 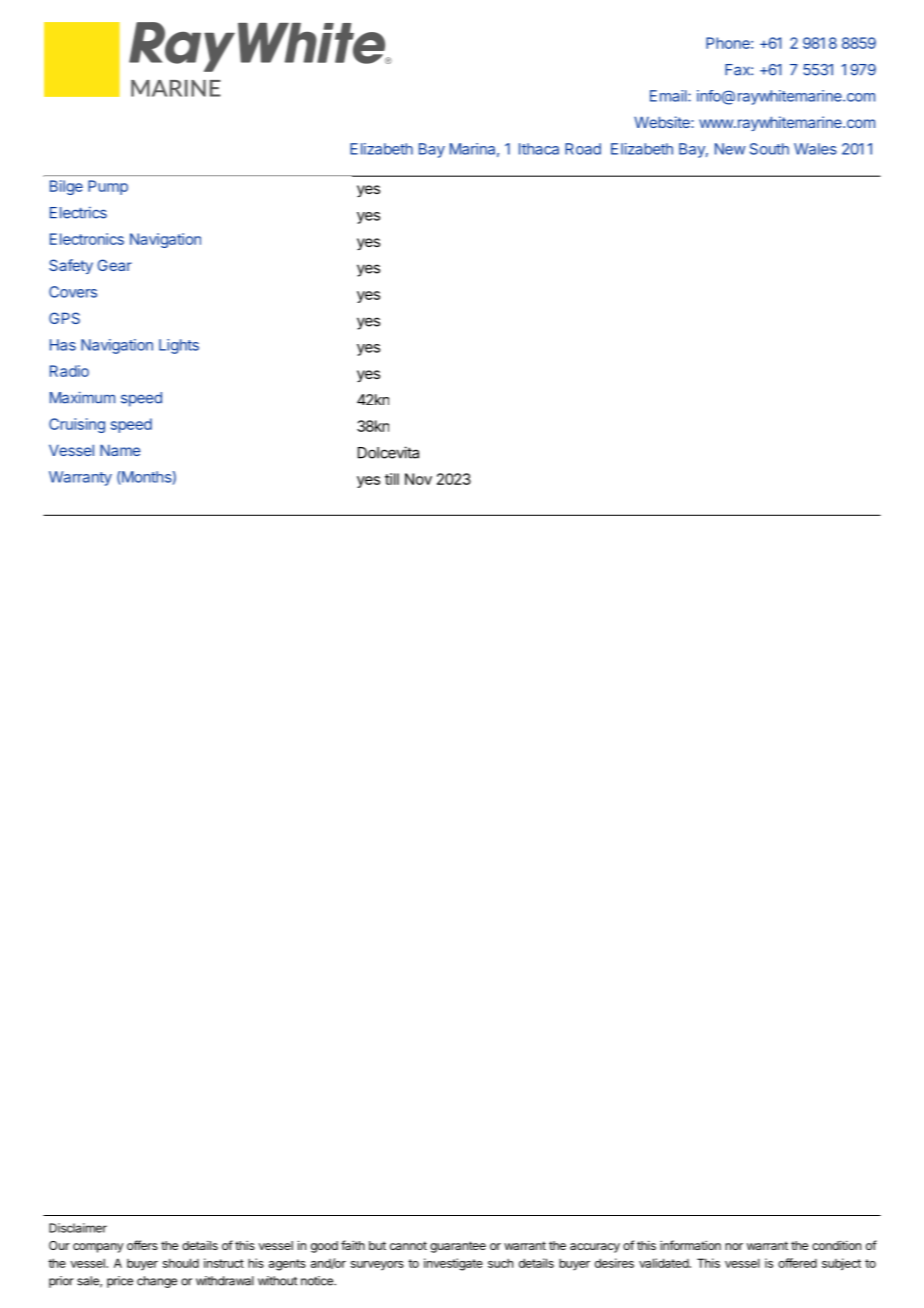 What do you see at coordinates (730, 149) in the screenshot?
I see `New` at bounding box center [730, 149].
